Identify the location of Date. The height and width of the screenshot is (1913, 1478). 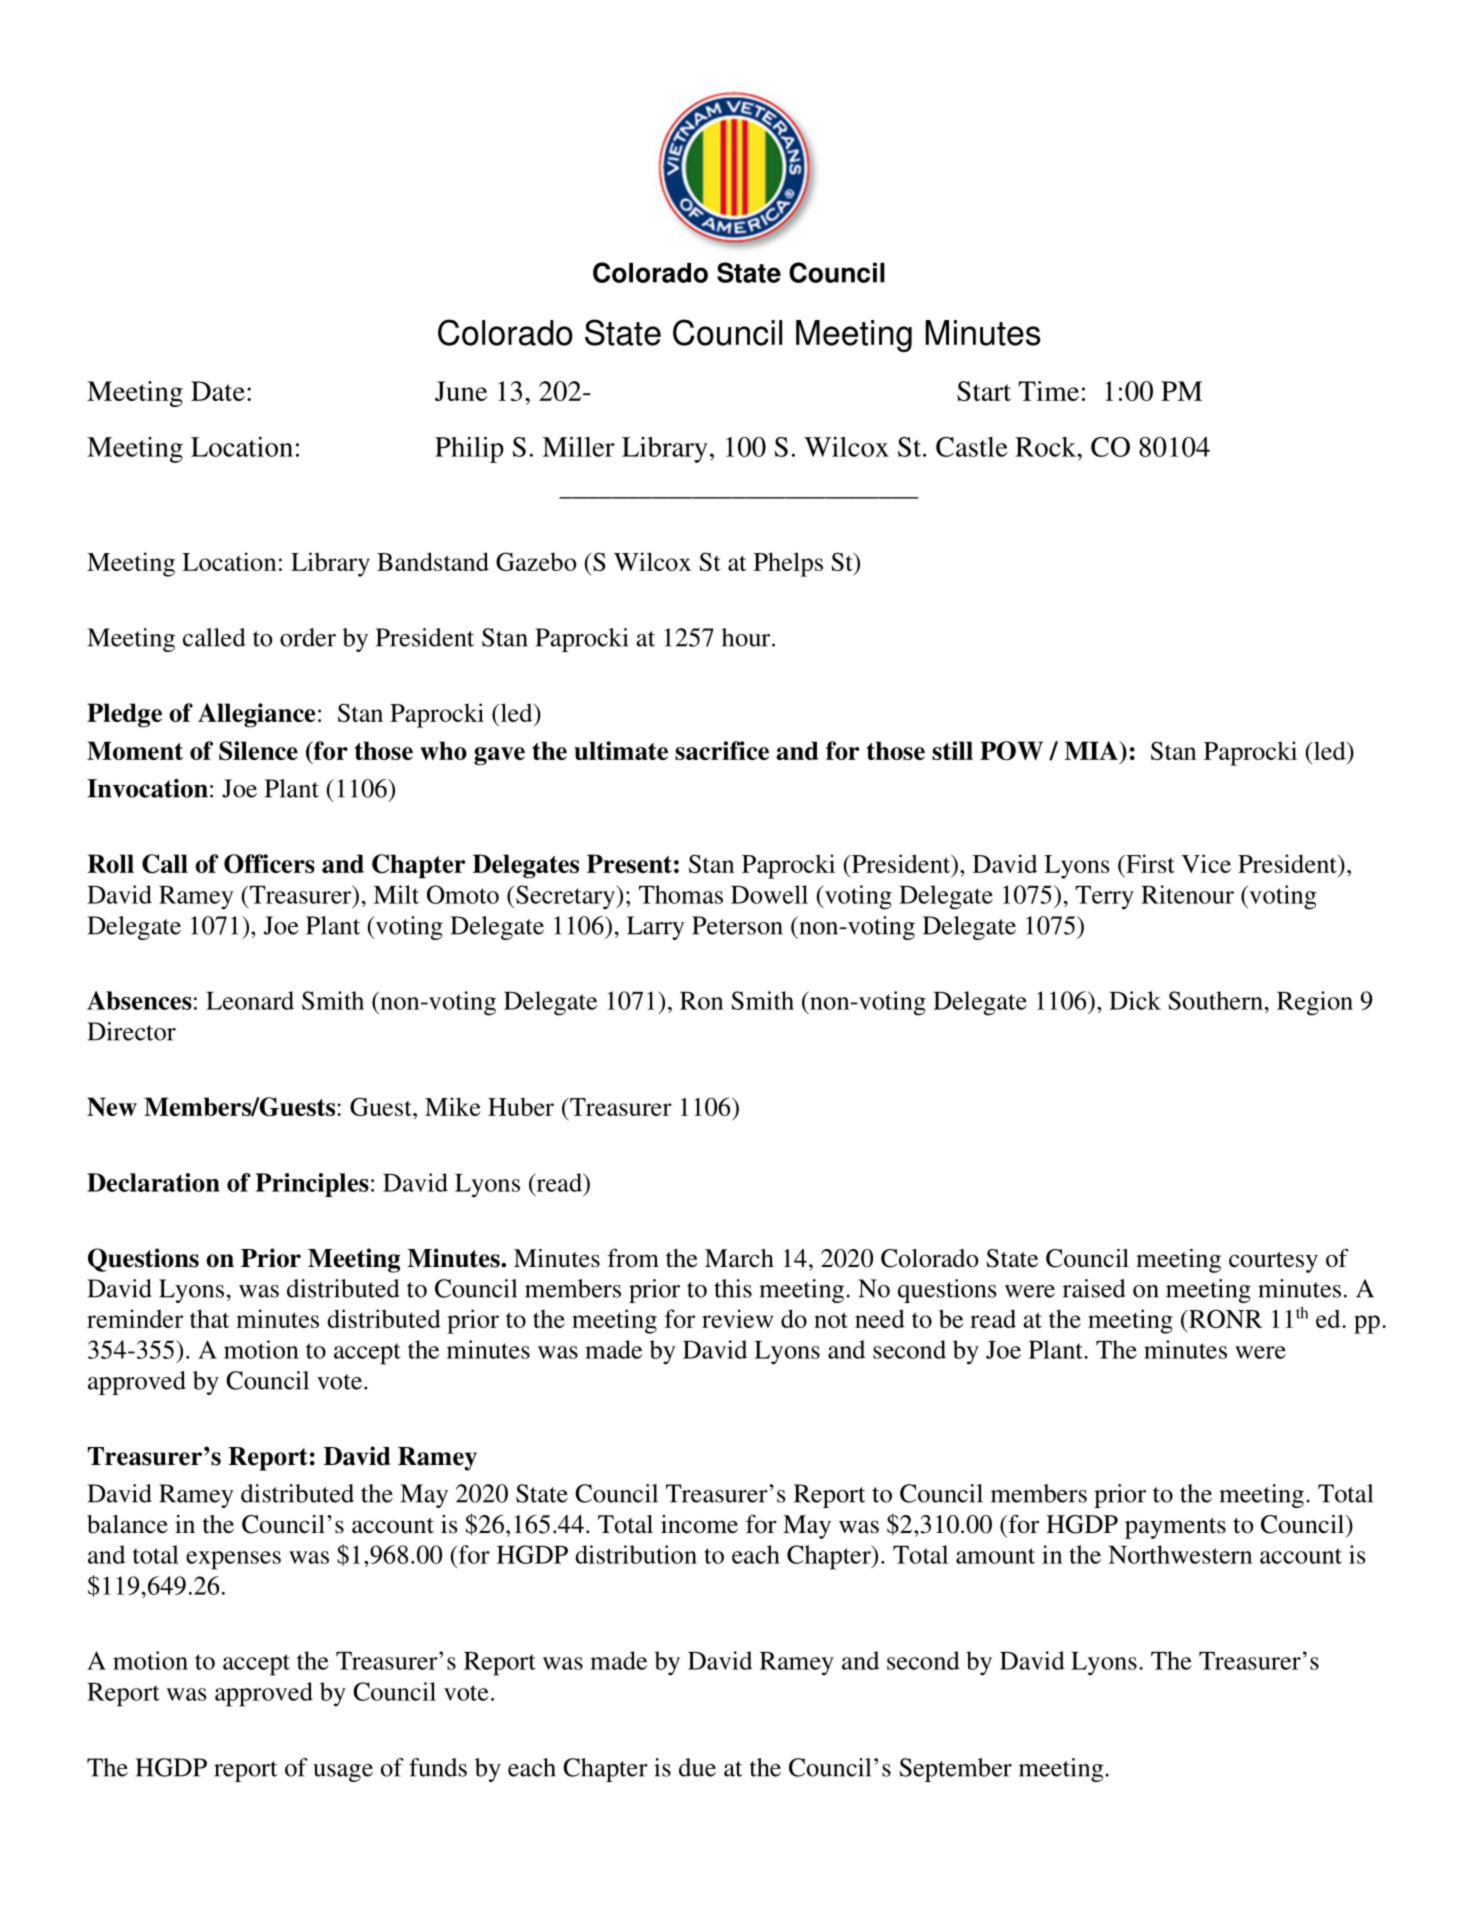
(218, 391).
